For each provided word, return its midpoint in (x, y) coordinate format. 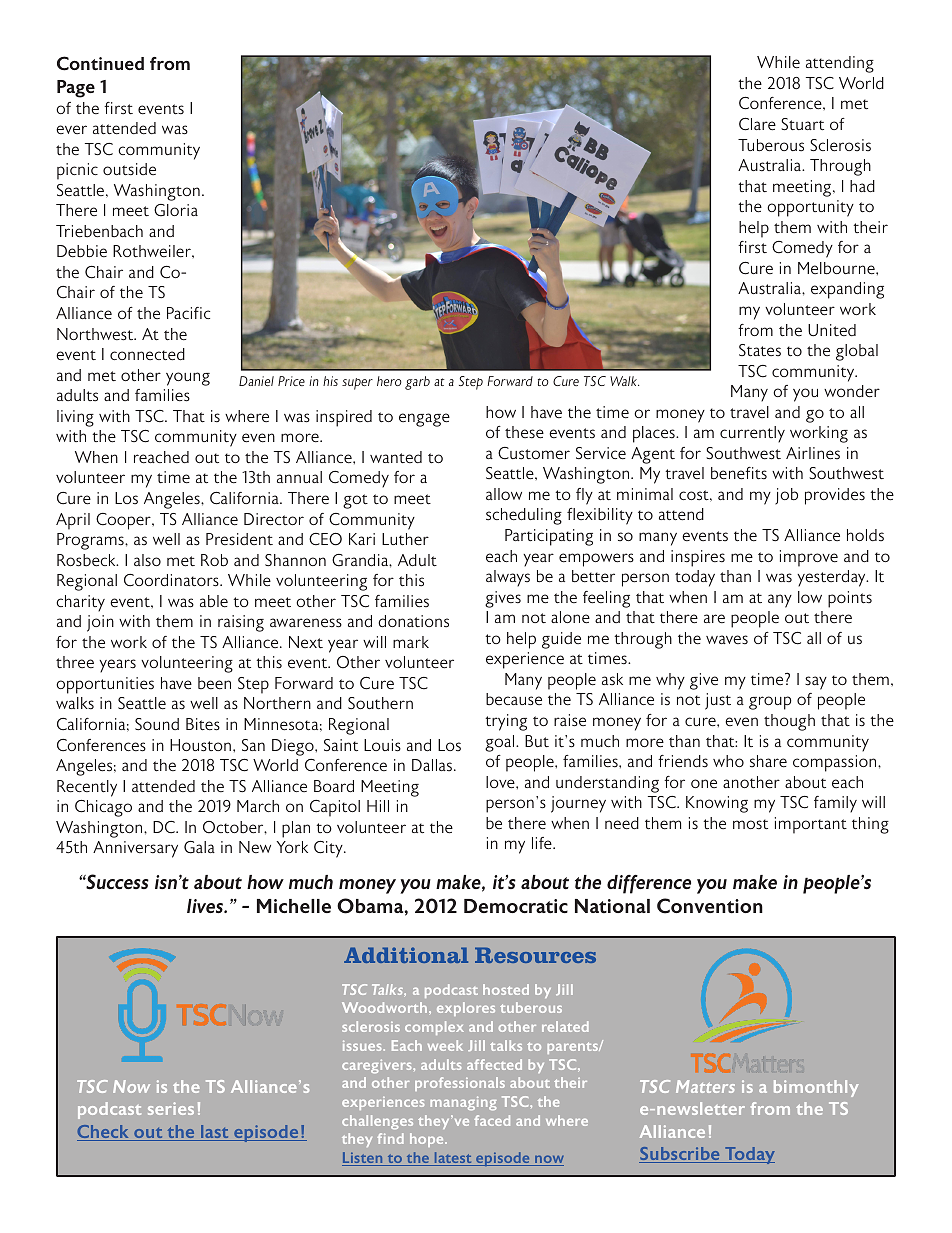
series (171, 1108)
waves (727, 640)
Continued (100, 63)
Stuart (802, 124)
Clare (757, 124)
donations (413, 621)
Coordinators (172, 580)
